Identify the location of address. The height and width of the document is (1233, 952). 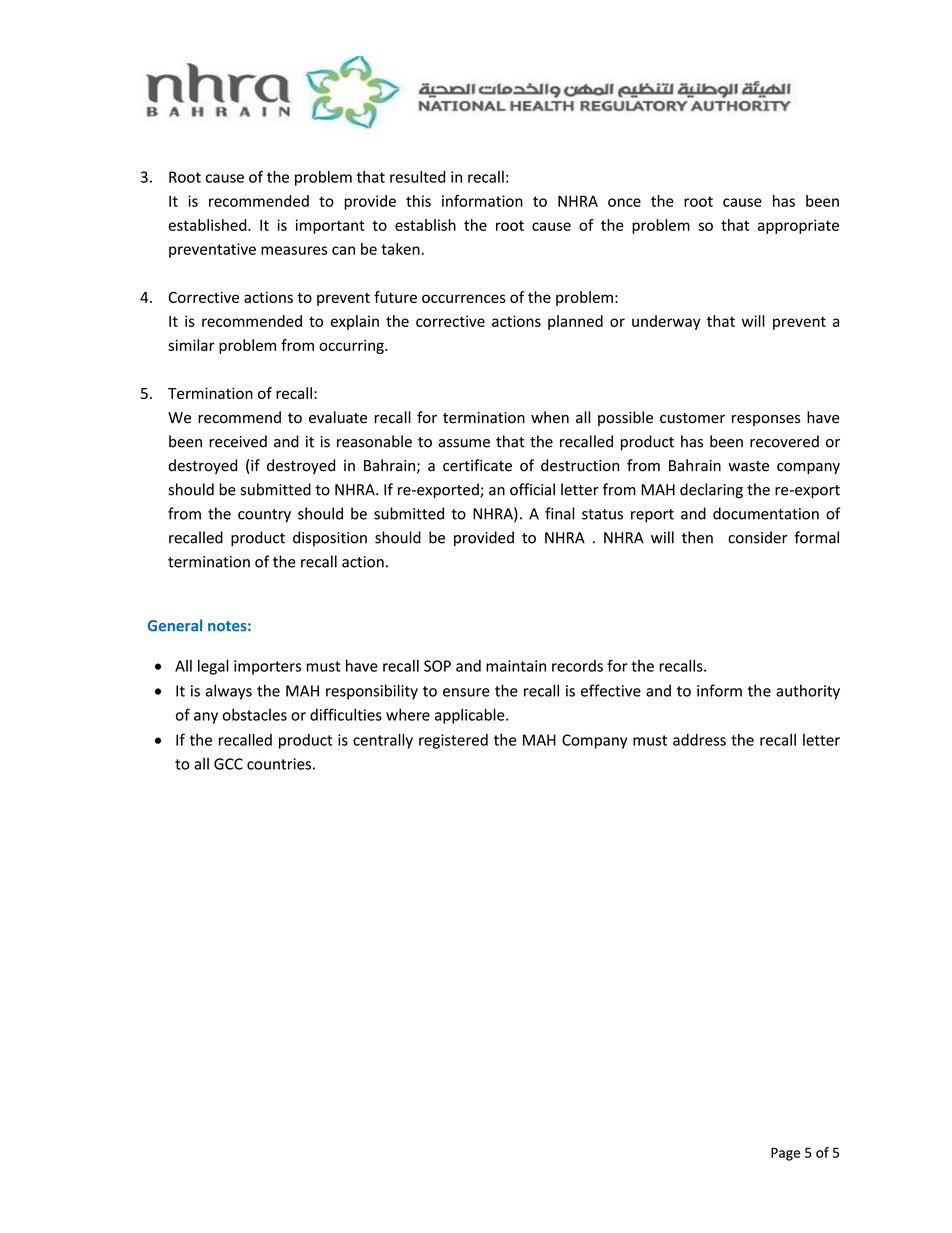
(699, 740).
